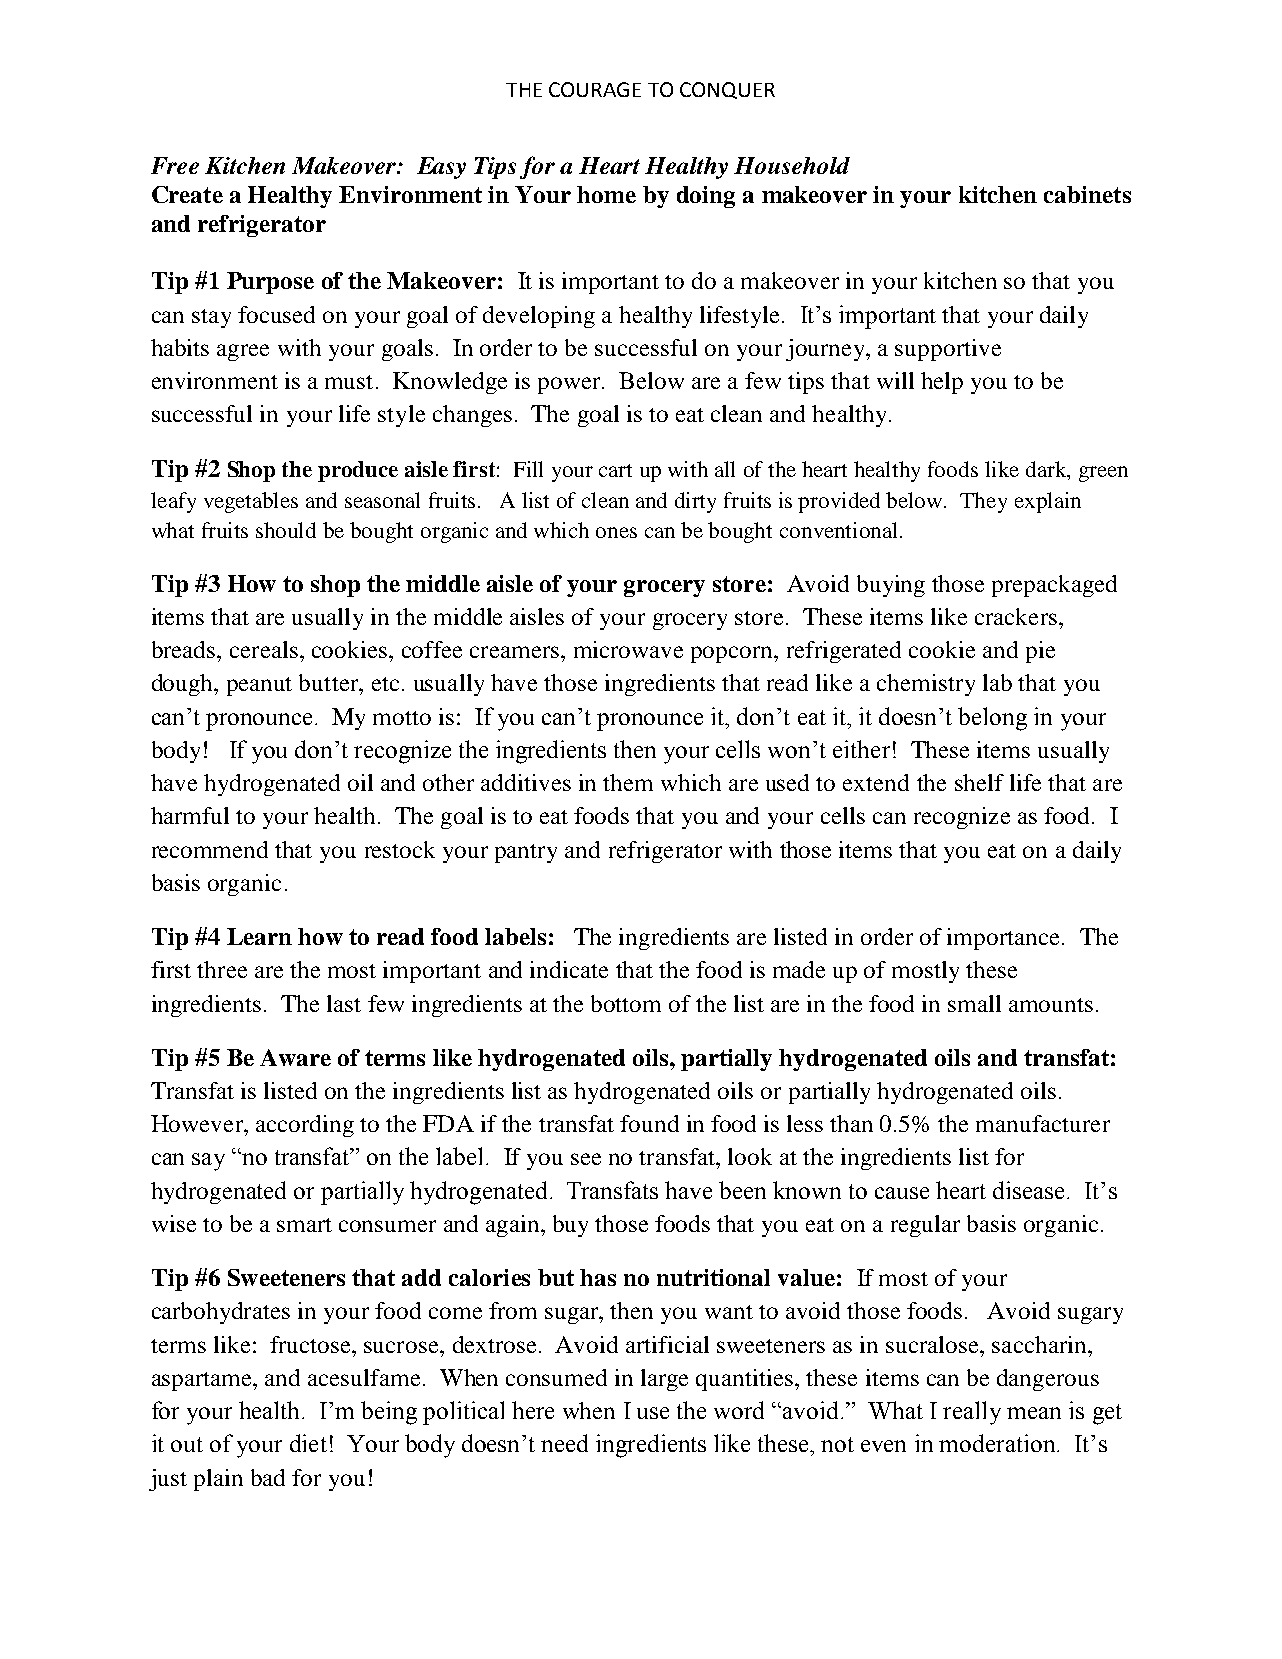 This screenshot has height=1659, width=1282. Describe the element at coordinates (308, 1443) in the screenshot. I see `diet` at that location.
